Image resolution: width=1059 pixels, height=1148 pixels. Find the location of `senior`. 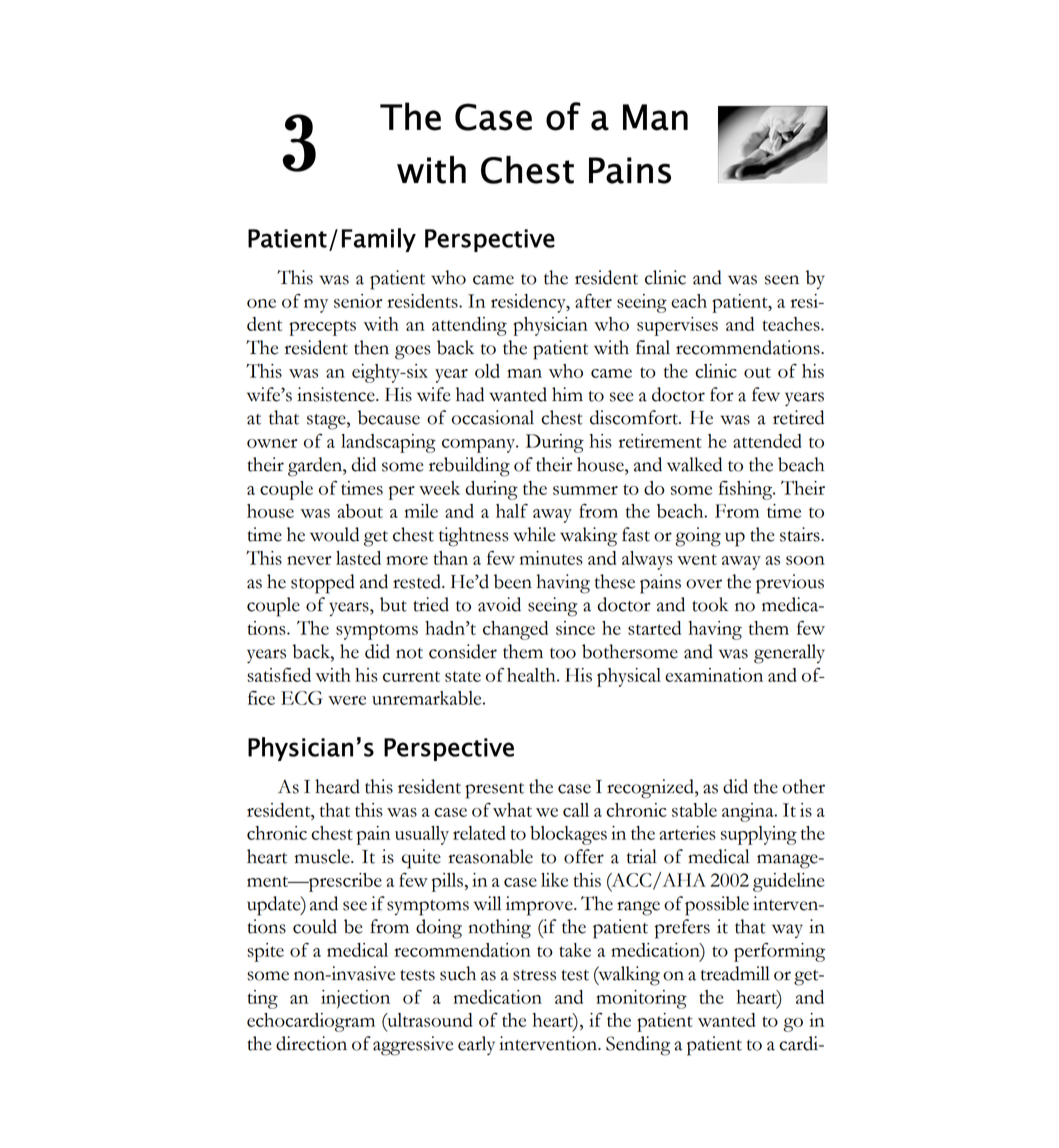

senior is located at coordinates (358, 301).
